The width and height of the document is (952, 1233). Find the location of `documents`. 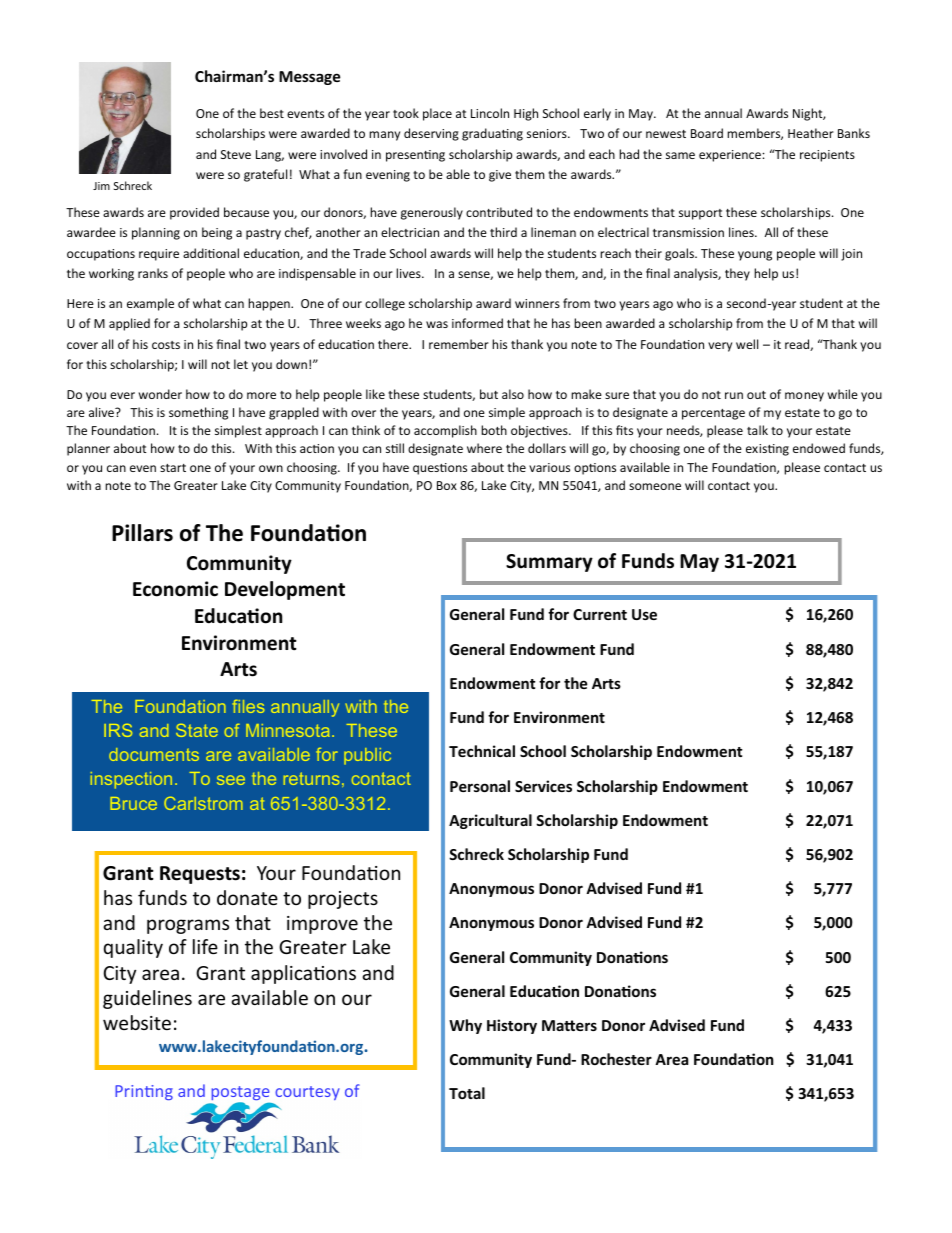

documents is located at coordinates (154, 754).
